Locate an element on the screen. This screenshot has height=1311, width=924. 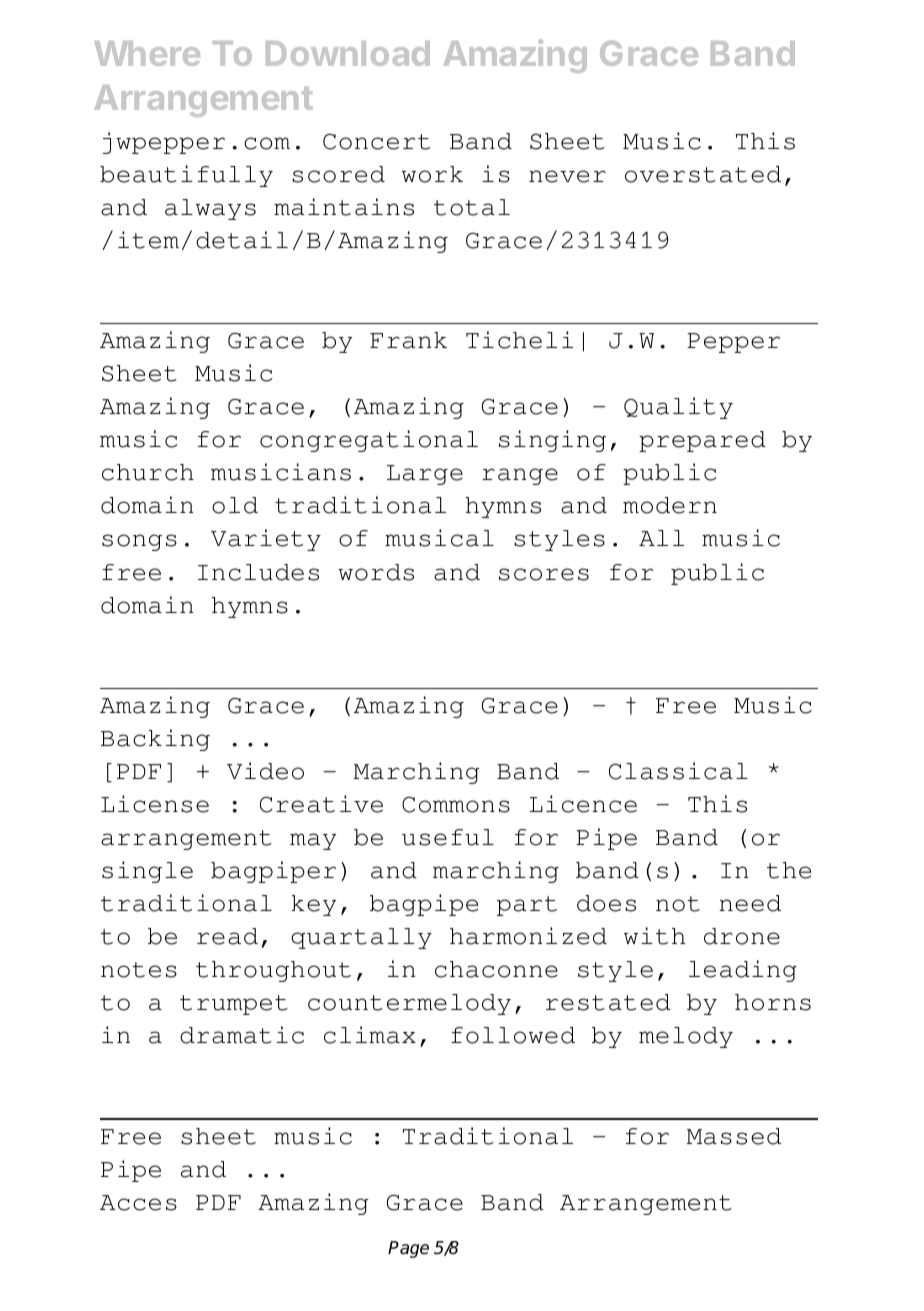
drone is located at coordinates (742, 936).
